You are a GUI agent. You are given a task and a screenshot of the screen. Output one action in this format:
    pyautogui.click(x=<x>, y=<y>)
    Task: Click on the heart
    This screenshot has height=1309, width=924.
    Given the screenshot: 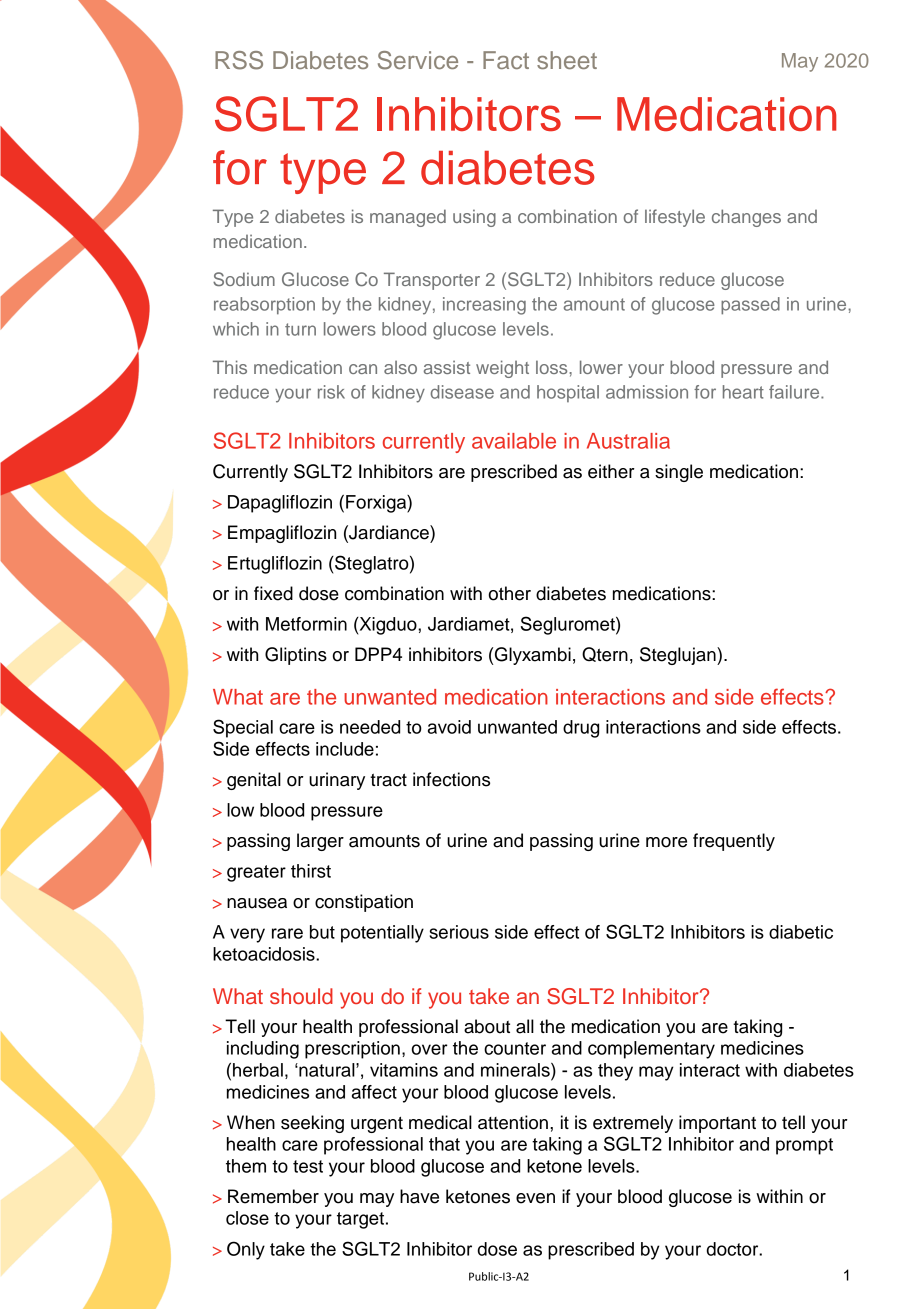 What is the action you would take?
    pyautogui.click(x=743, y=392)
